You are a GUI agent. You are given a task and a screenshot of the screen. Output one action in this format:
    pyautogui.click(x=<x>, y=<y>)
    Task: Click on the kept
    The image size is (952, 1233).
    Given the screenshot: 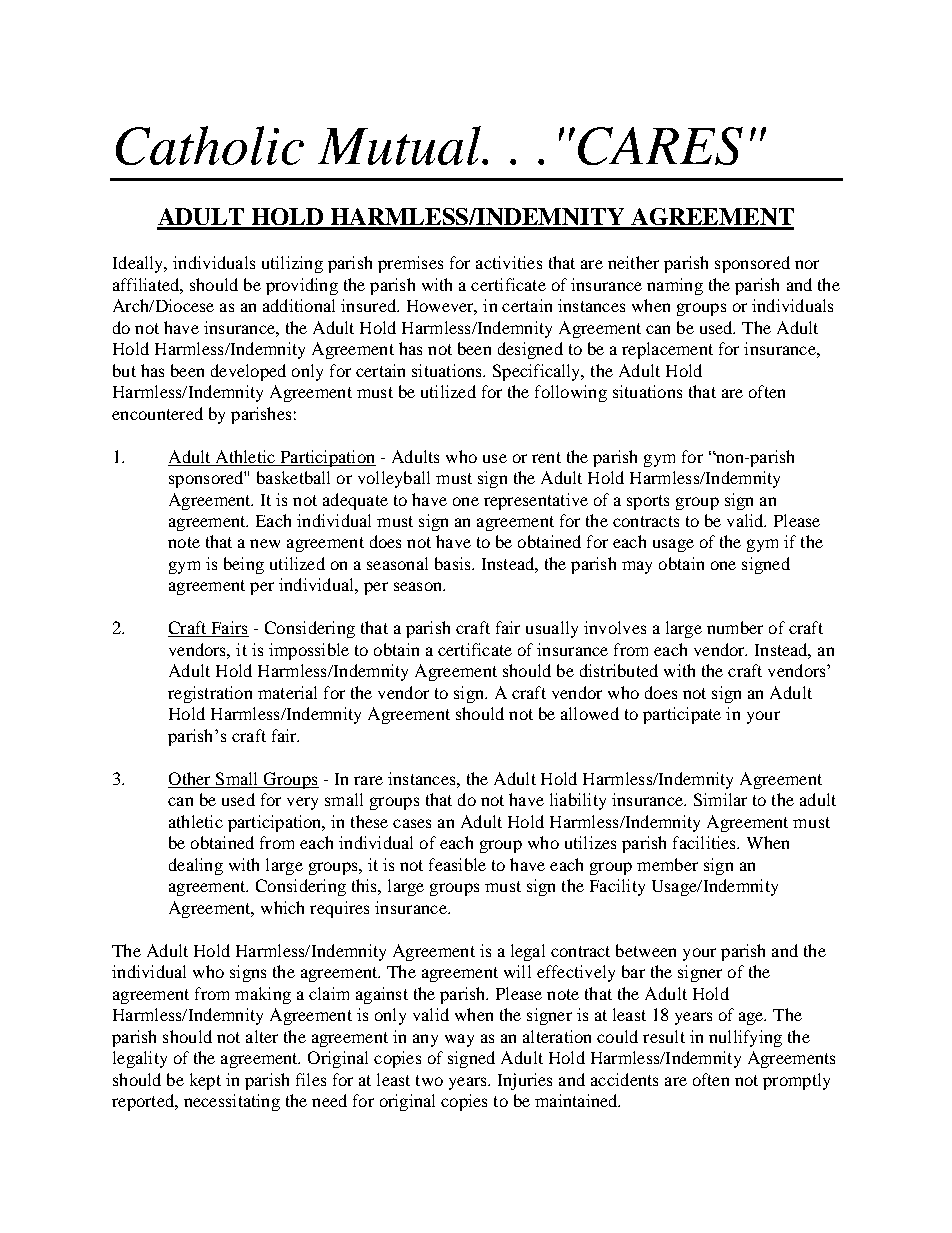 What is the action you would take?
    pyautogui.click(x=205, y=1081)
